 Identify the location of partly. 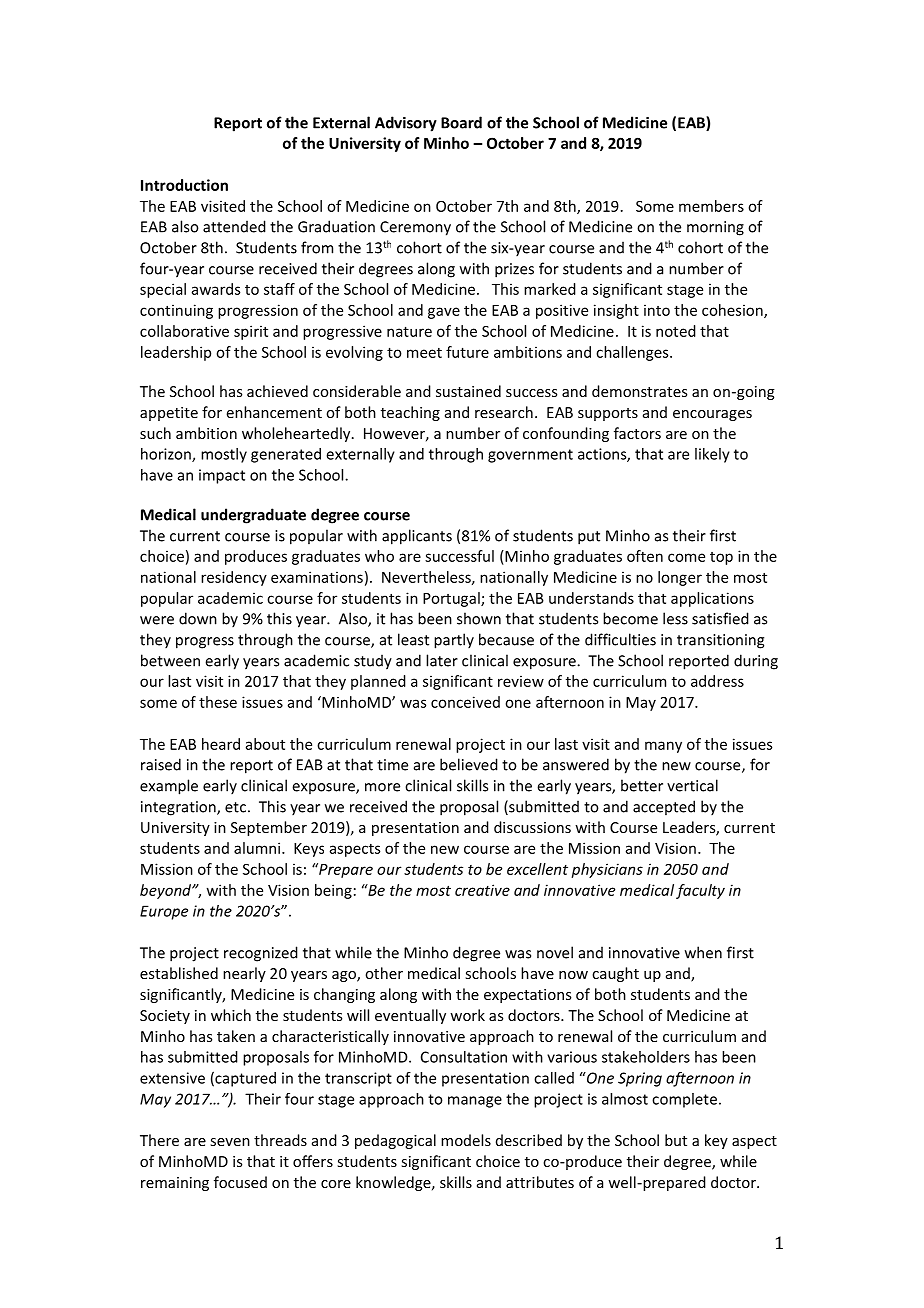
(454, 641).
